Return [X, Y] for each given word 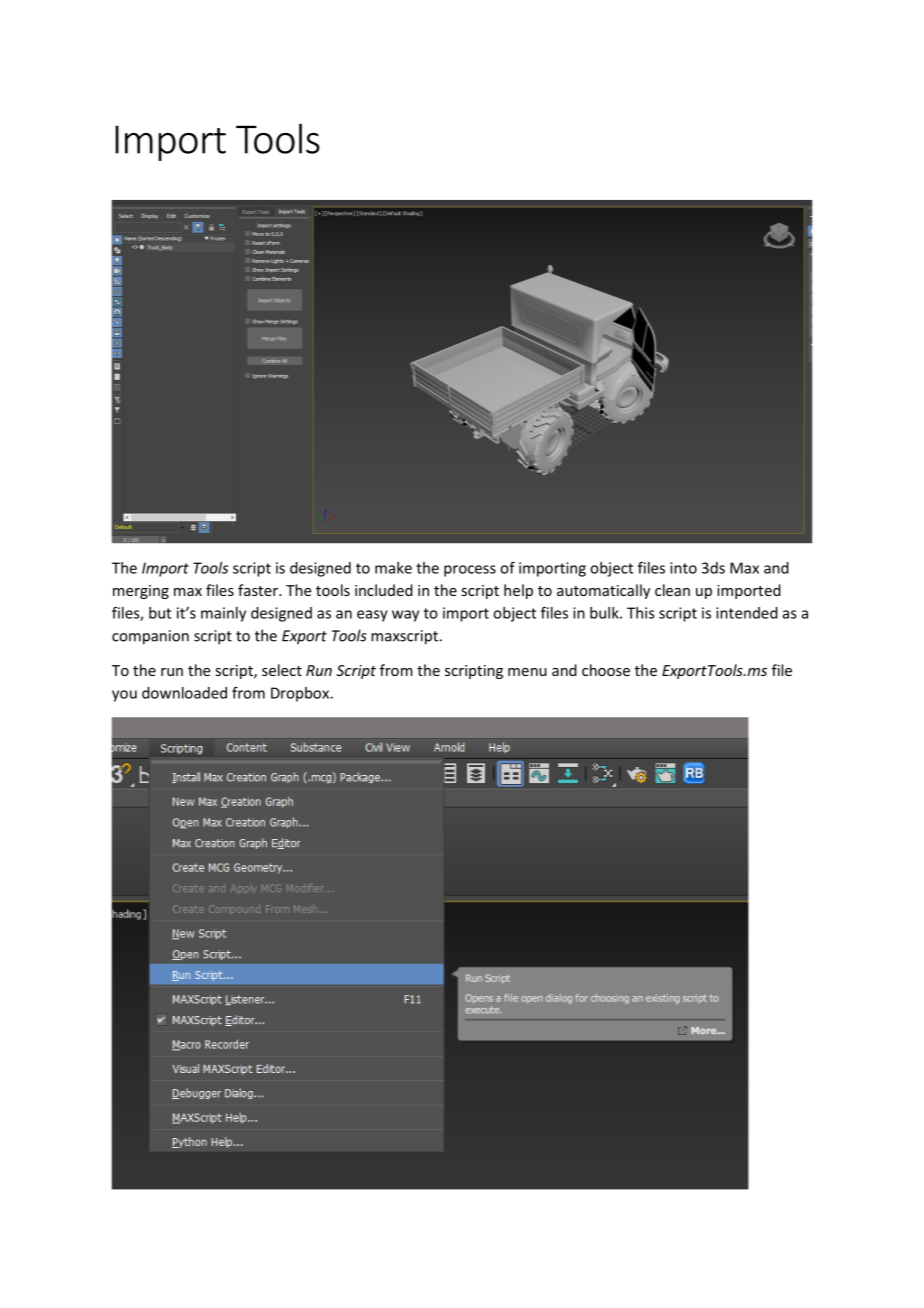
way [405, 616]
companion [150, 637]
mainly [223, 614]
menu [527, 672]
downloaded [184, 693]
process [470, 571]
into [683, 568]
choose [606, 670]
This [641, 613]
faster [259, 590]
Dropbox [301, 694]
